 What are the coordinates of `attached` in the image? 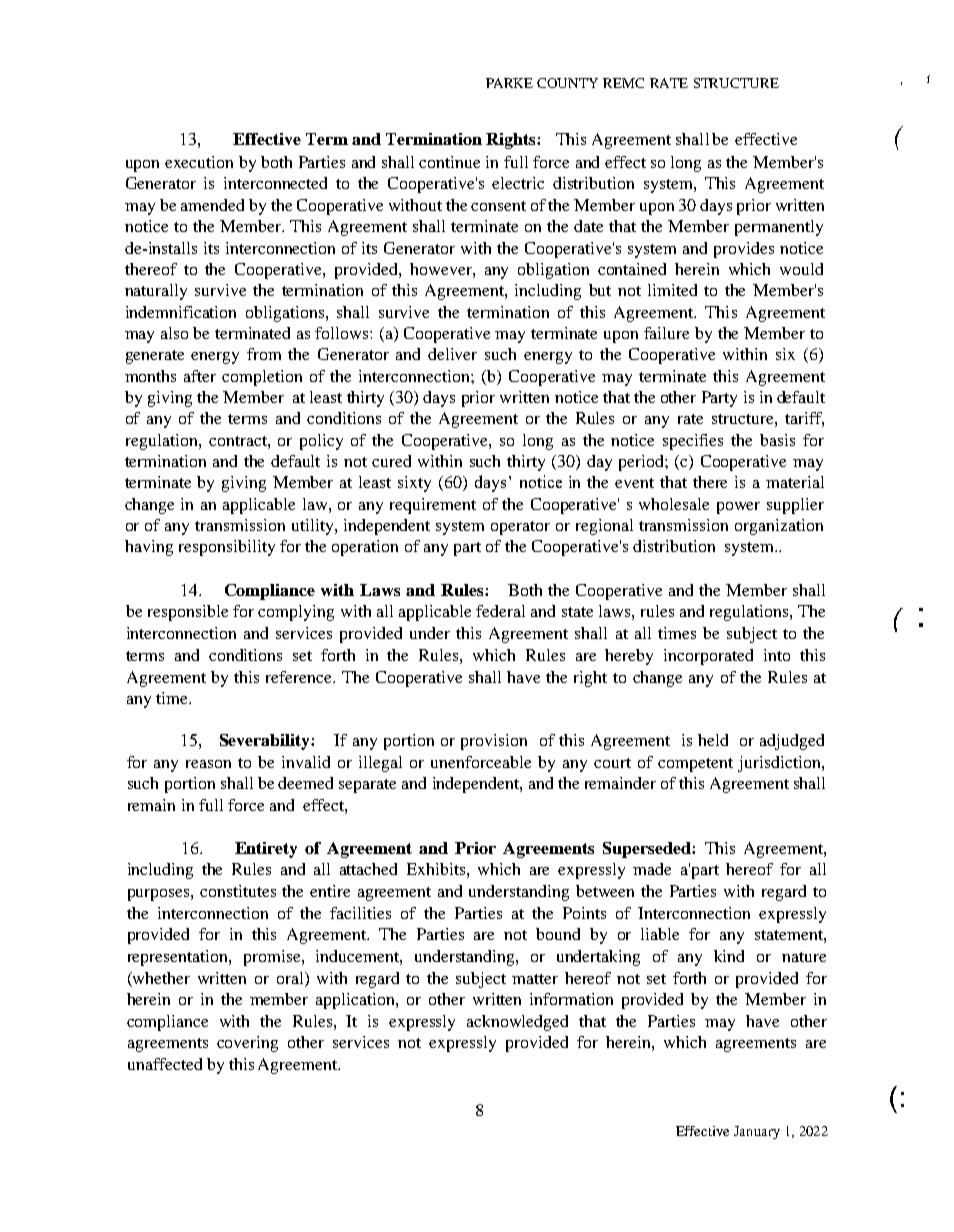 It's located at (368, 869).
